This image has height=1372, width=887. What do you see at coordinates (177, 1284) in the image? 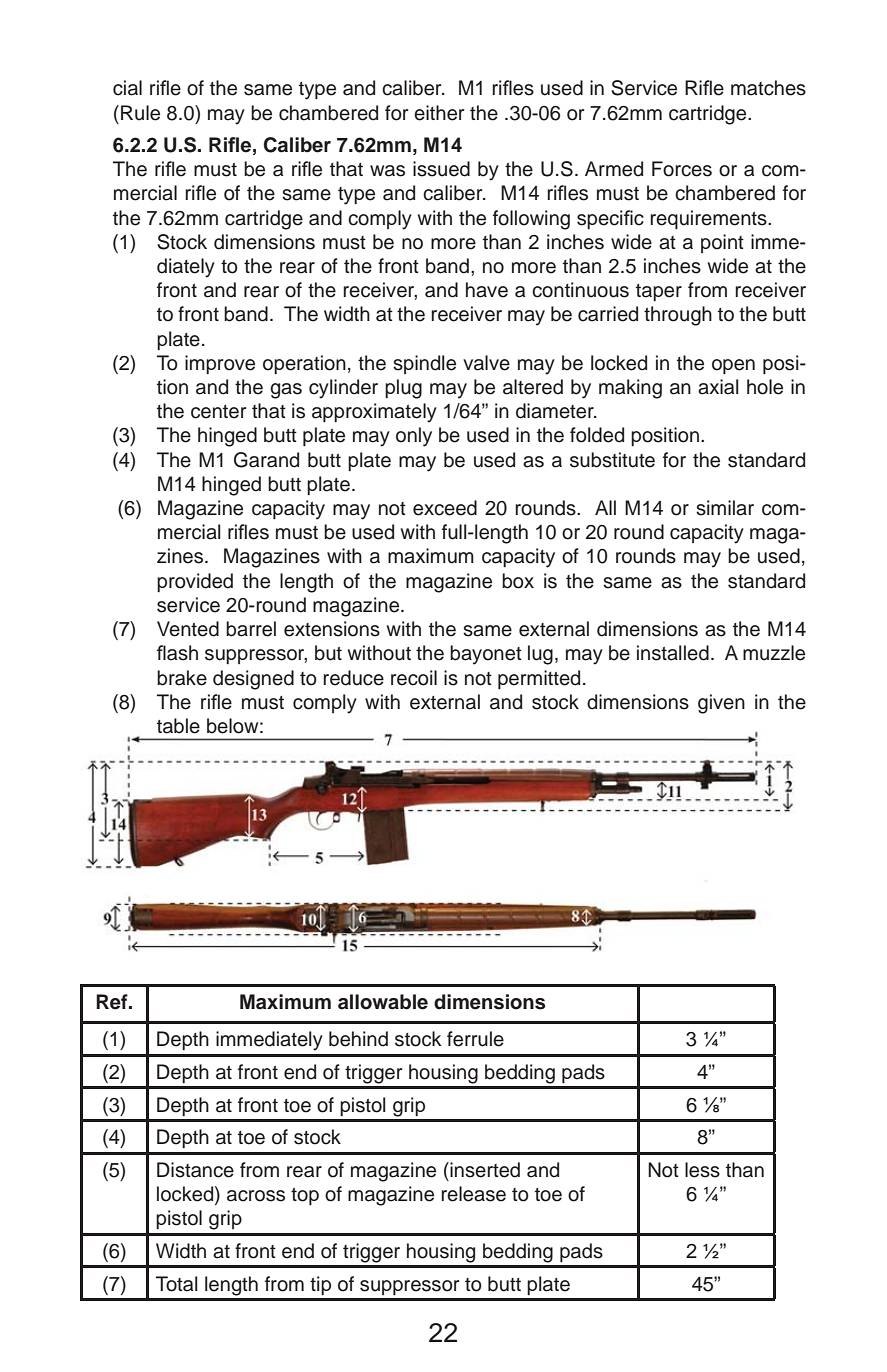
I see `Total` at bounding box center [177, 1284].
